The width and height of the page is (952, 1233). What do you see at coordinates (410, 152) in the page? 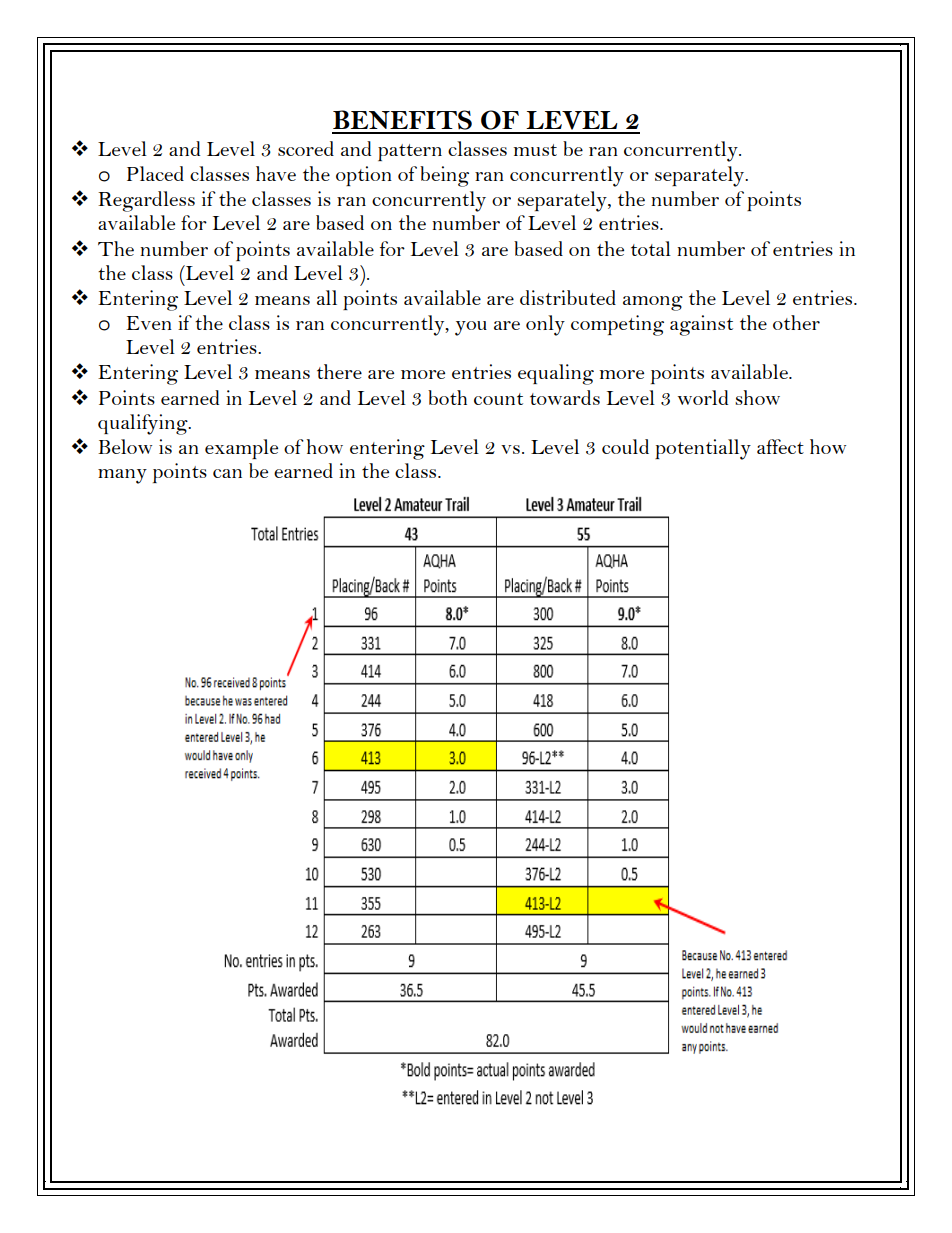
I see `pattern` at bounding box center [410, 152].
